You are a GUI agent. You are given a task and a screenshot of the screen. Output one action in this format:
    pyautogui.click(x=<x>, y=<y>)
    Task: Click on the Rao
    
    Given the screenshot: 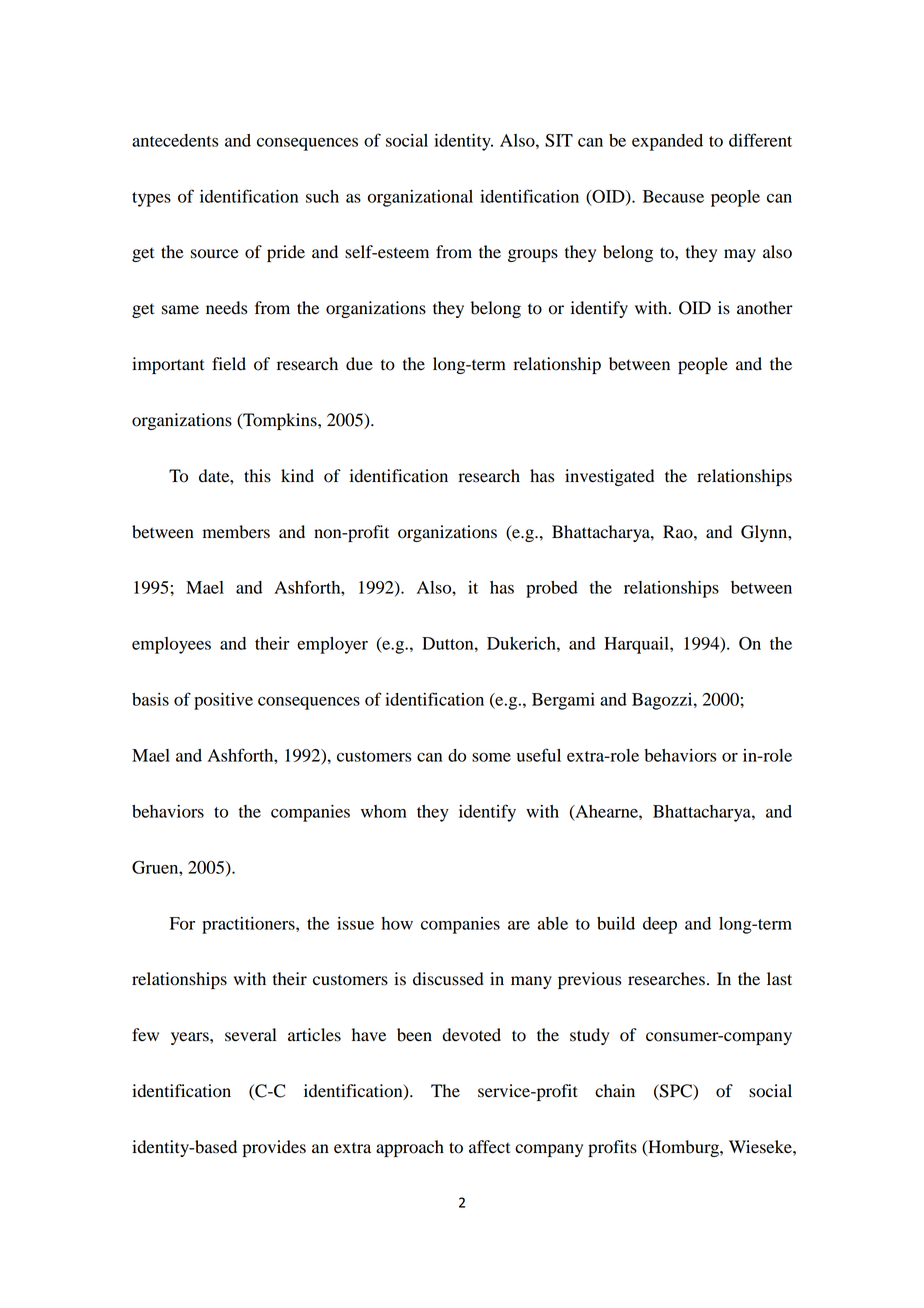 What is the action you would take?
    pyautogui.click(x=679, y=532)
